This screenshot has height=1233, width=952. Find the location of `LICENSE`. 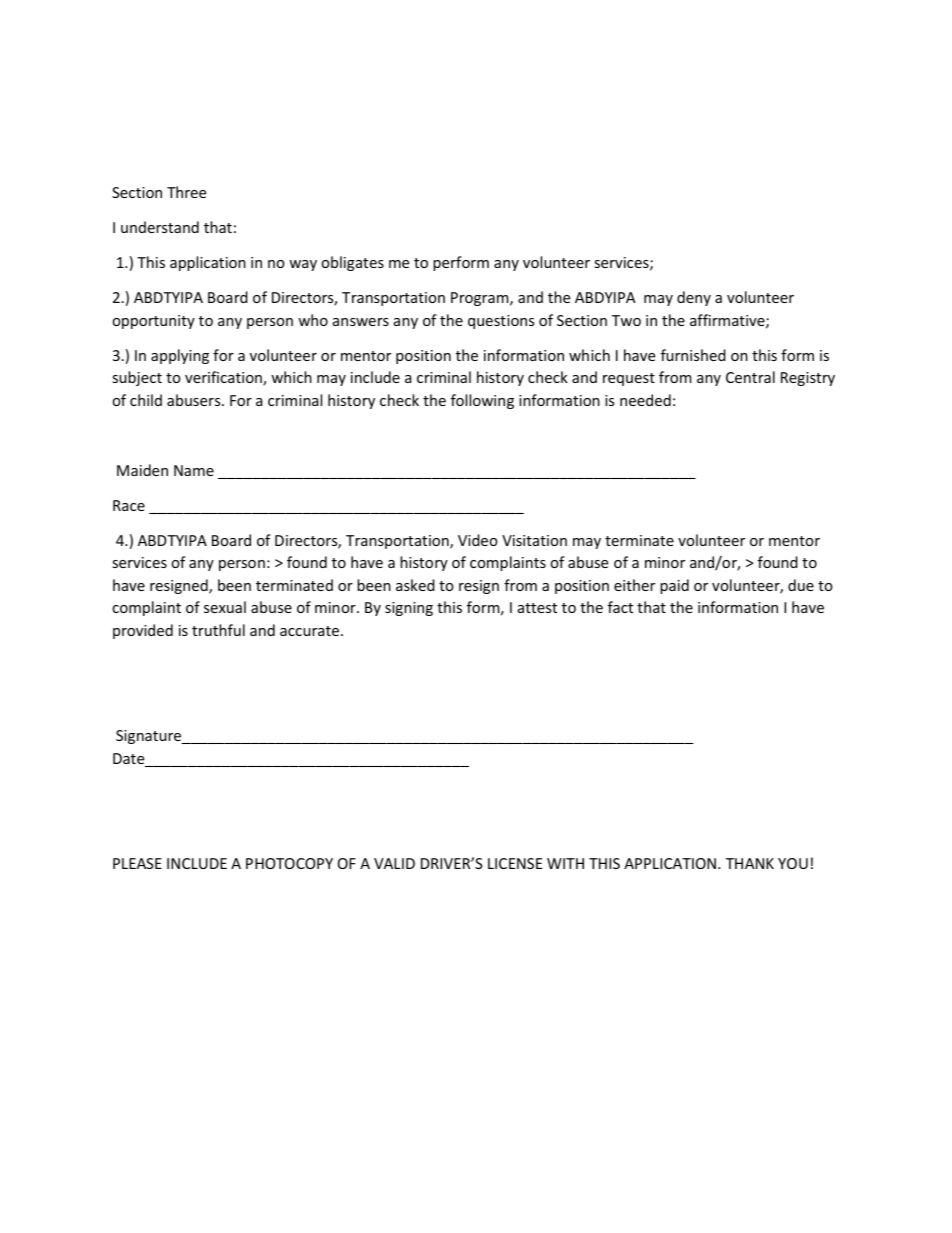

LICENSE is located at coordinates (515, 863).
